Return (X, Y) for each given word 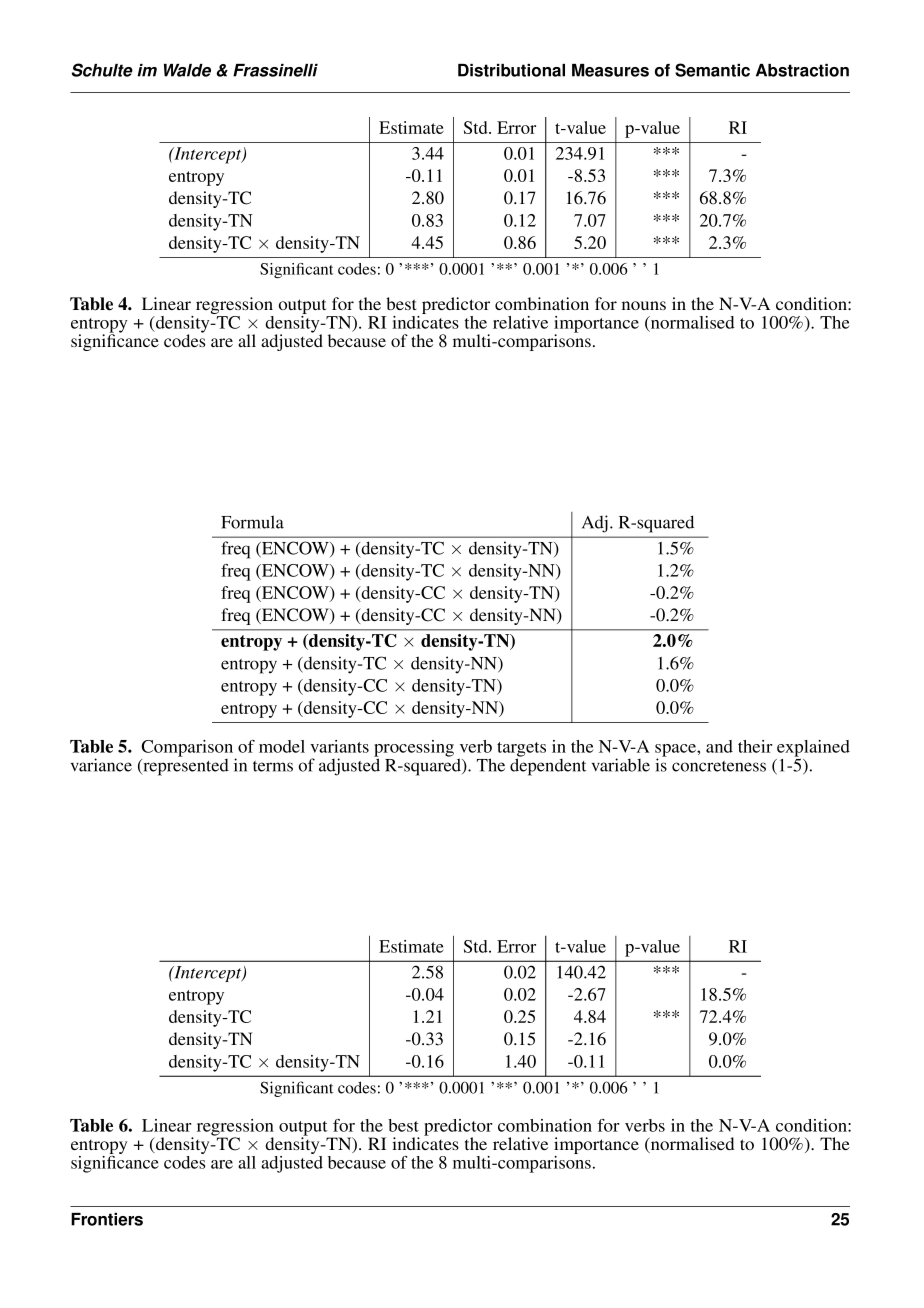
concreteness (719, 766)
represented (185, 766)
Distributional (511, 70)
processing (414, 749)
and (719, 746)
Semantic (712, 70)
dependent (548, 766)
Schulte (102, 70)
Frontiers (107, 1219)
